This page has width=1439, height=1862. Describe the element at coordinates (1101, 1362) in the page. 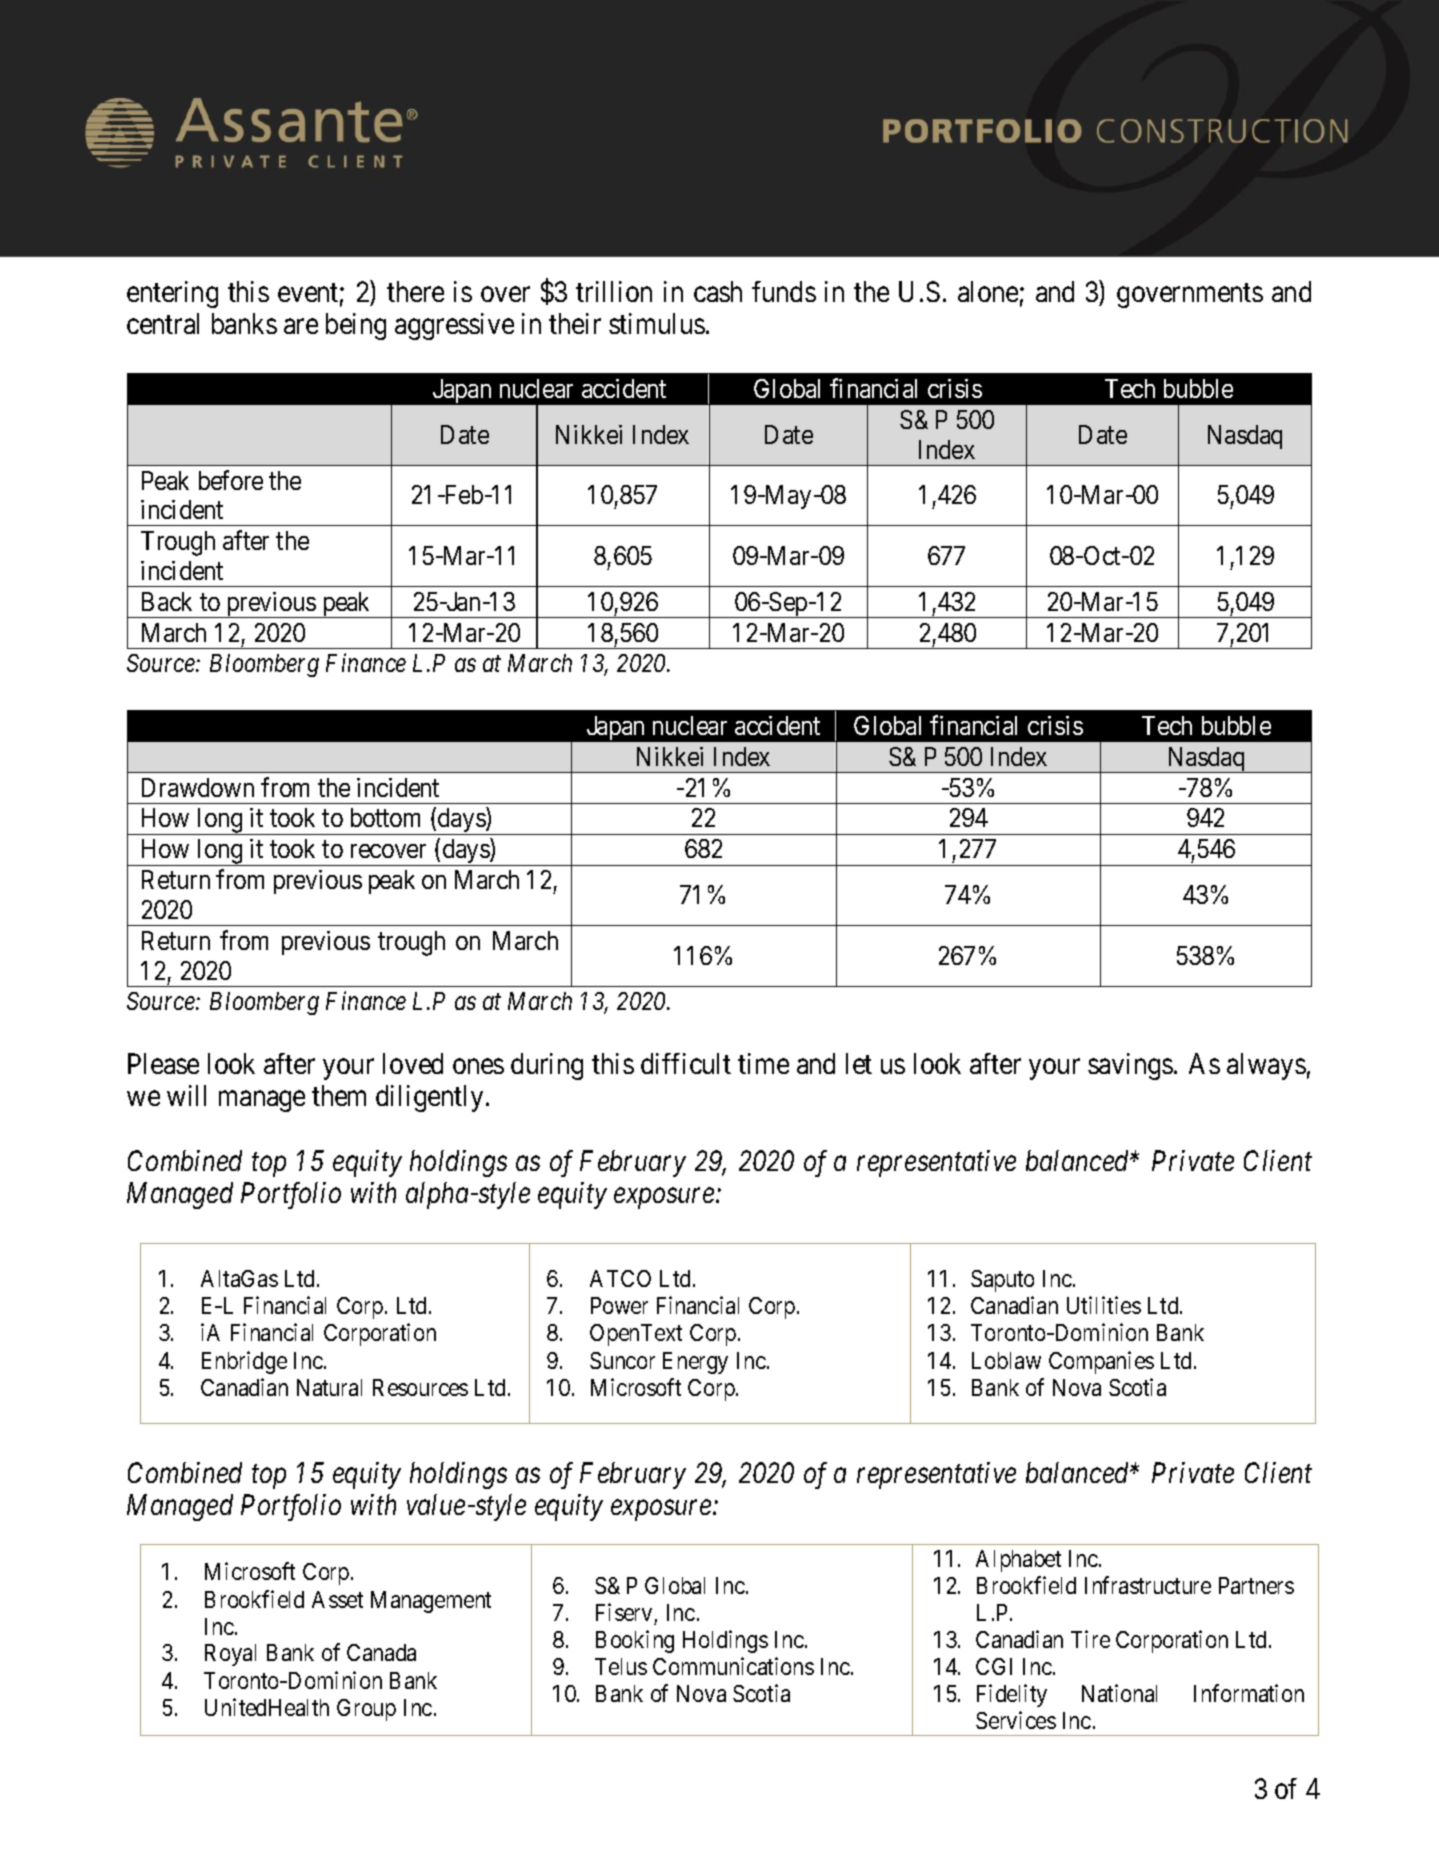

I see `Companies` at that location.
